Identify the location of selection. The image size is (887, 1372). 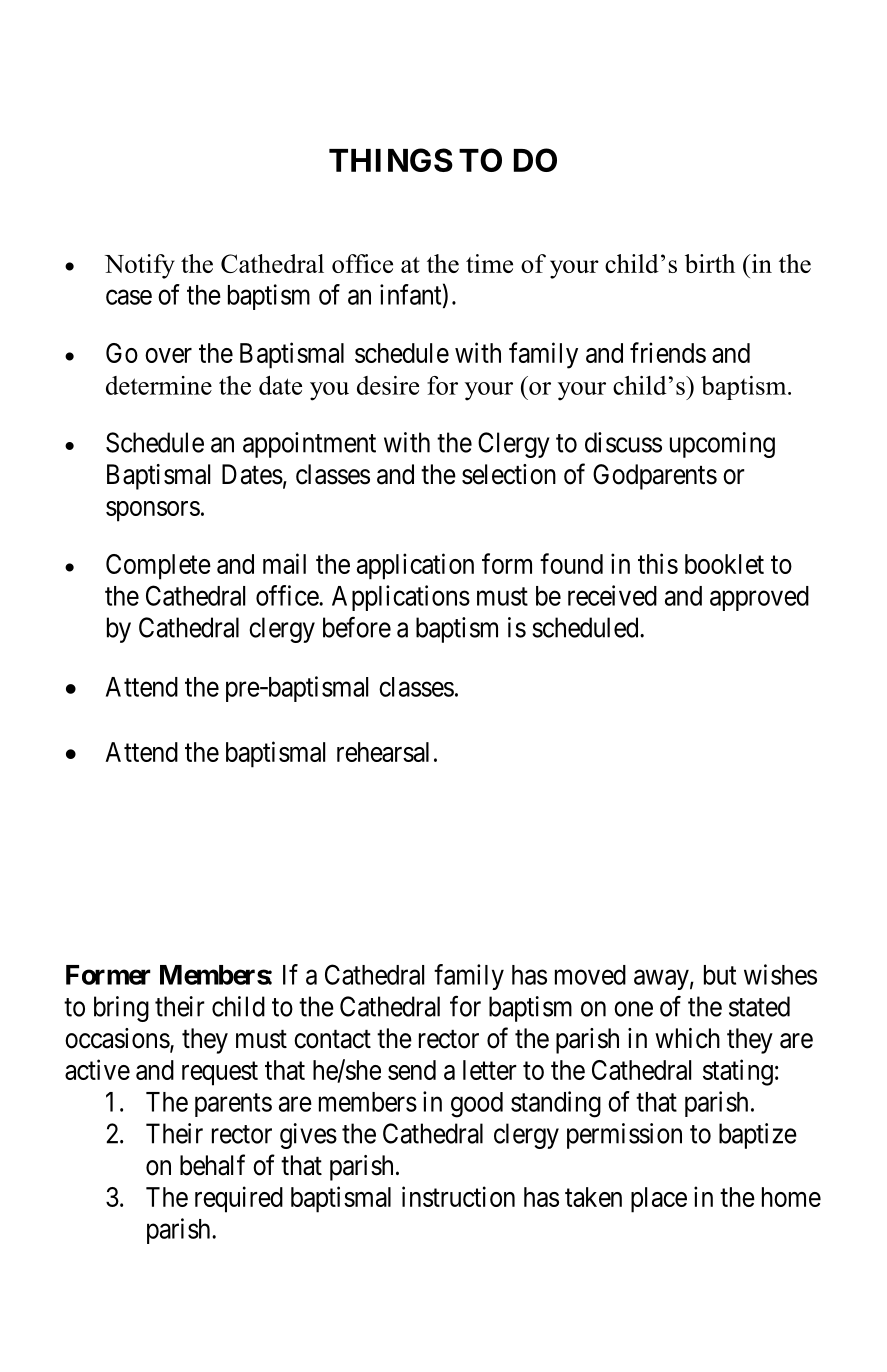
(509, 474).
